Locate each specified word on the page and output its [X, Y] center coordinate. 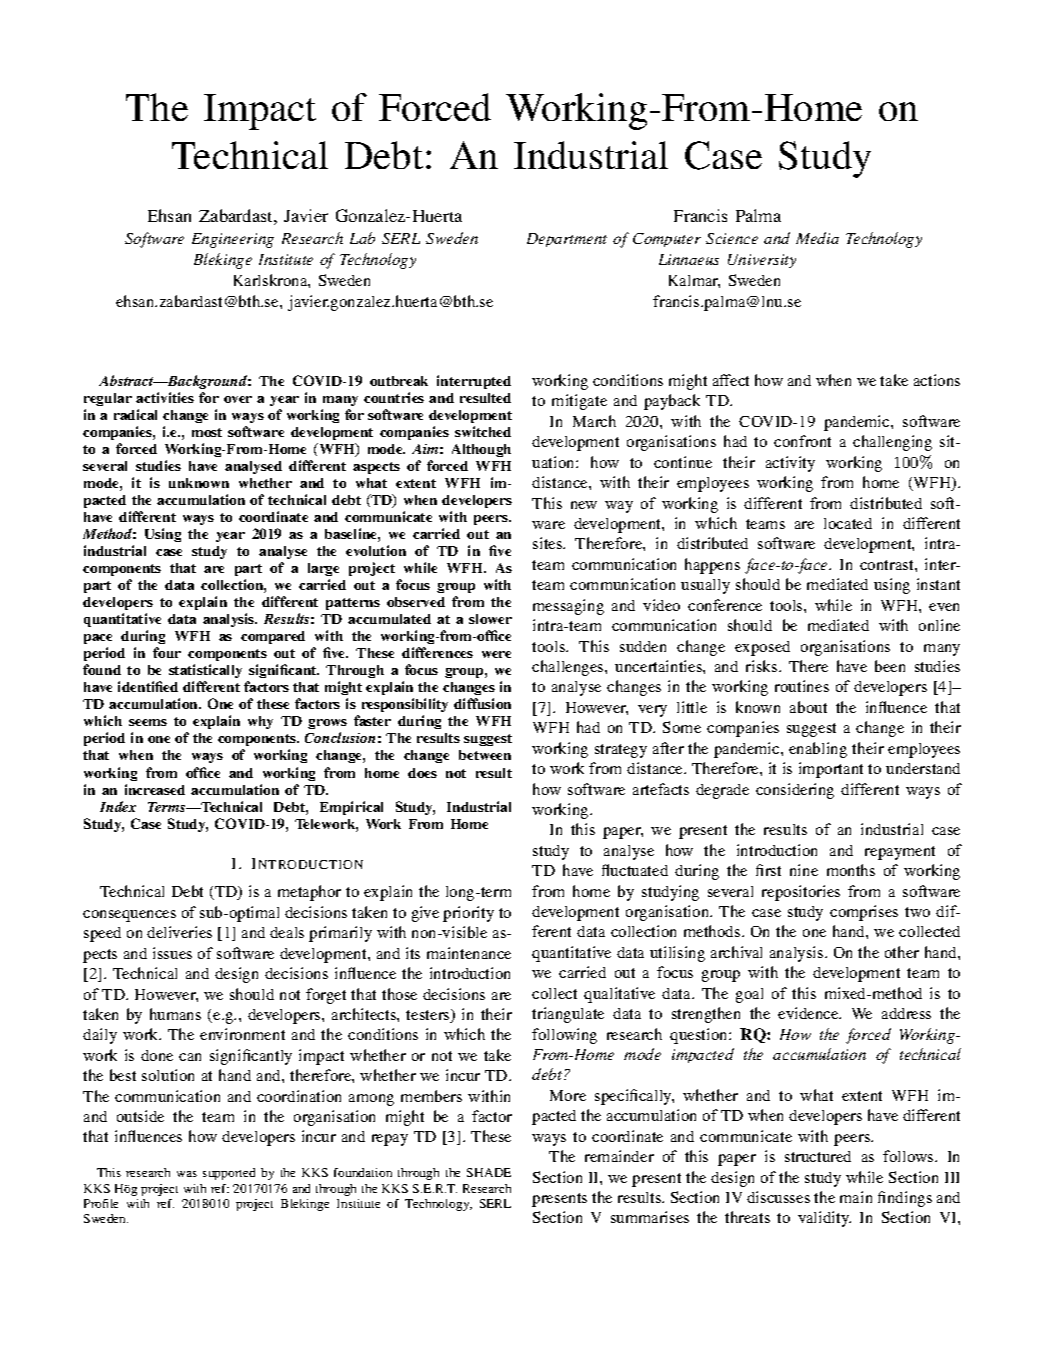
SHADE [489, 1172]
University [762, 261]
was [187, 1174]
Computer [667, 240]
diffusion [482, 703]
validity [824, 1219]
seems [148, 722]
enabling [818, 750]
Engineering [233, 240]
